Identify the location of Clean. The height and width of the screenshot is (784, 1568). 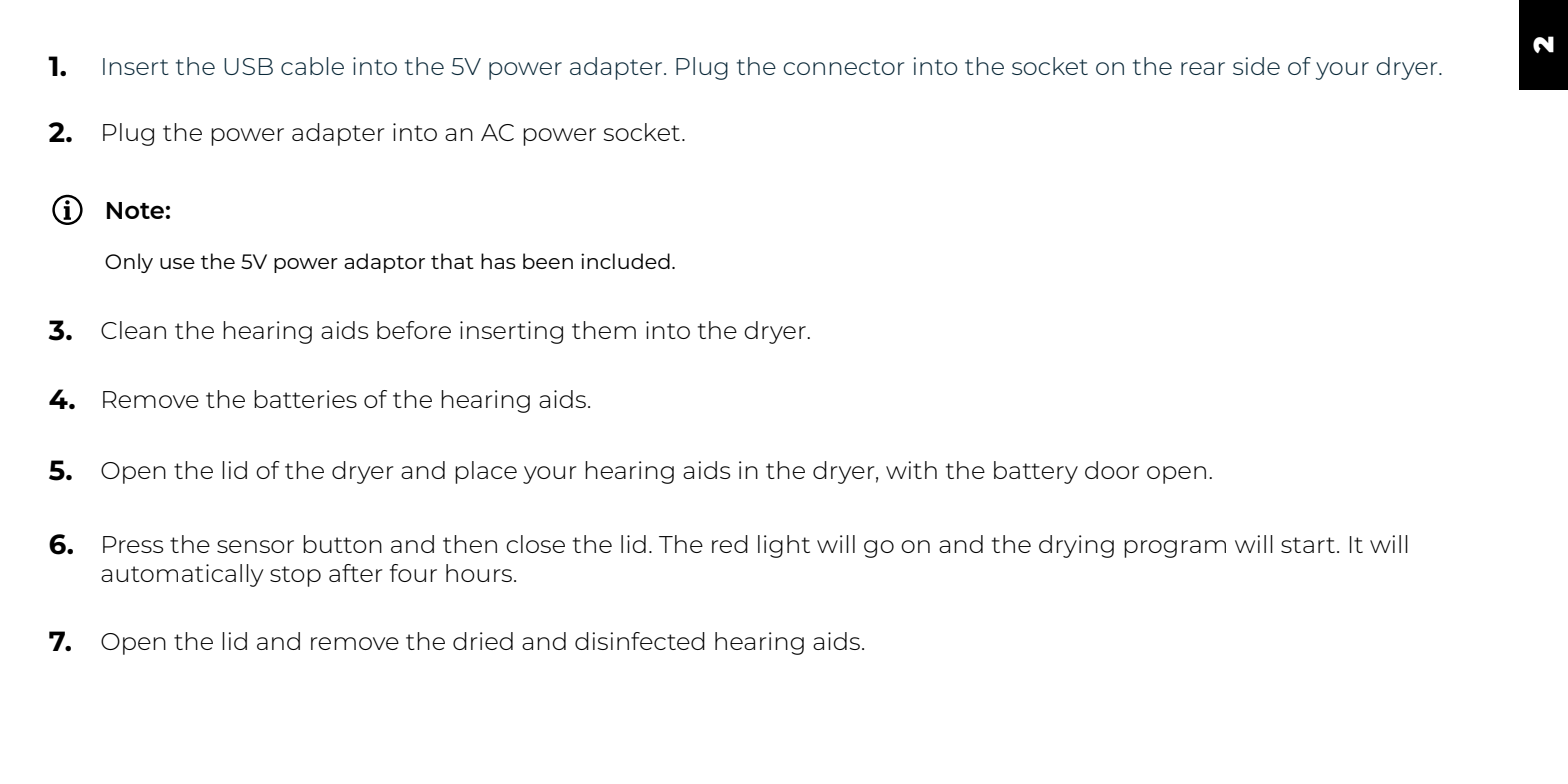
(133, 330).
